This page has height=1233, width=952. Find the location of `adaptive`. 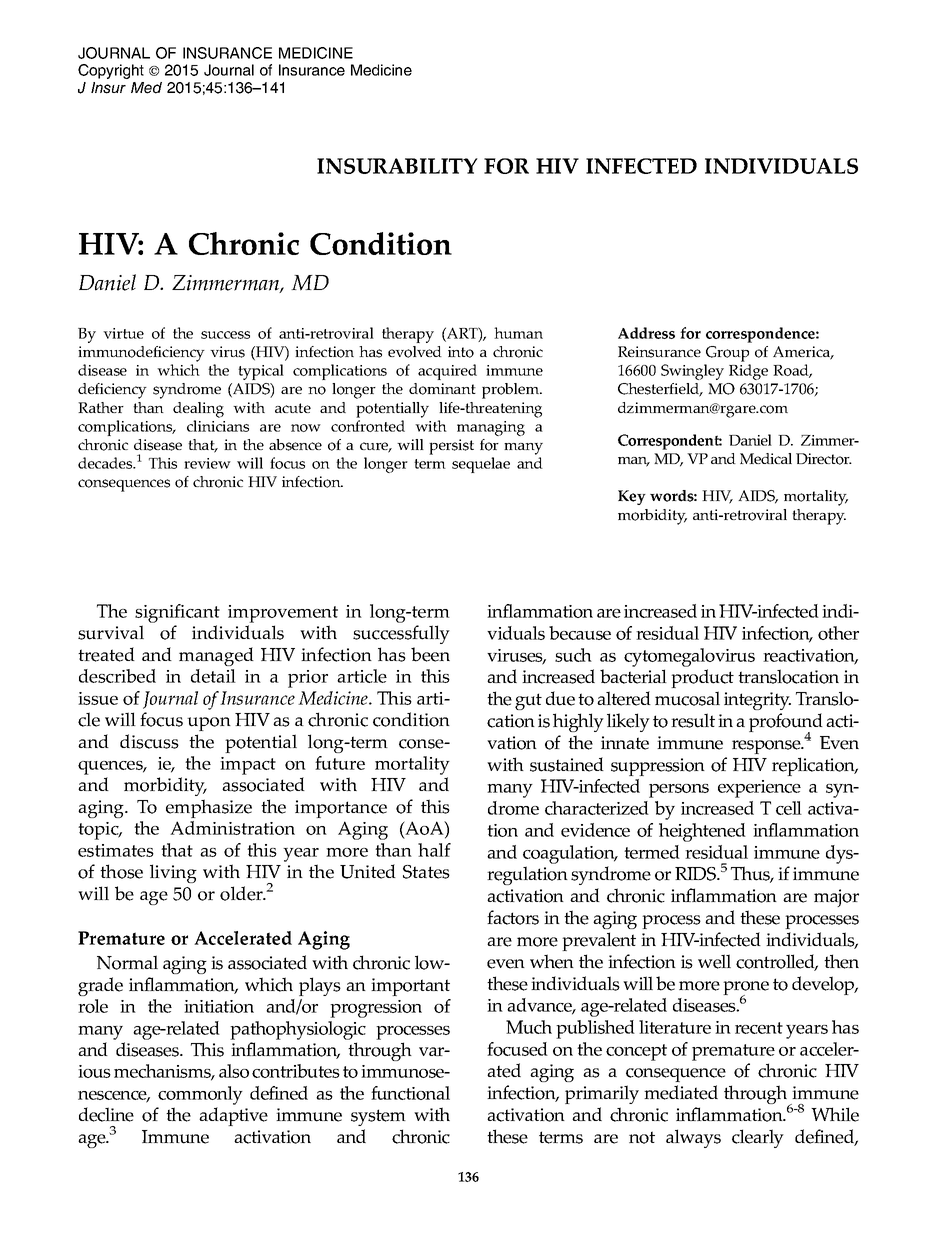

adaptive is located at coordinates (233, 1116).
